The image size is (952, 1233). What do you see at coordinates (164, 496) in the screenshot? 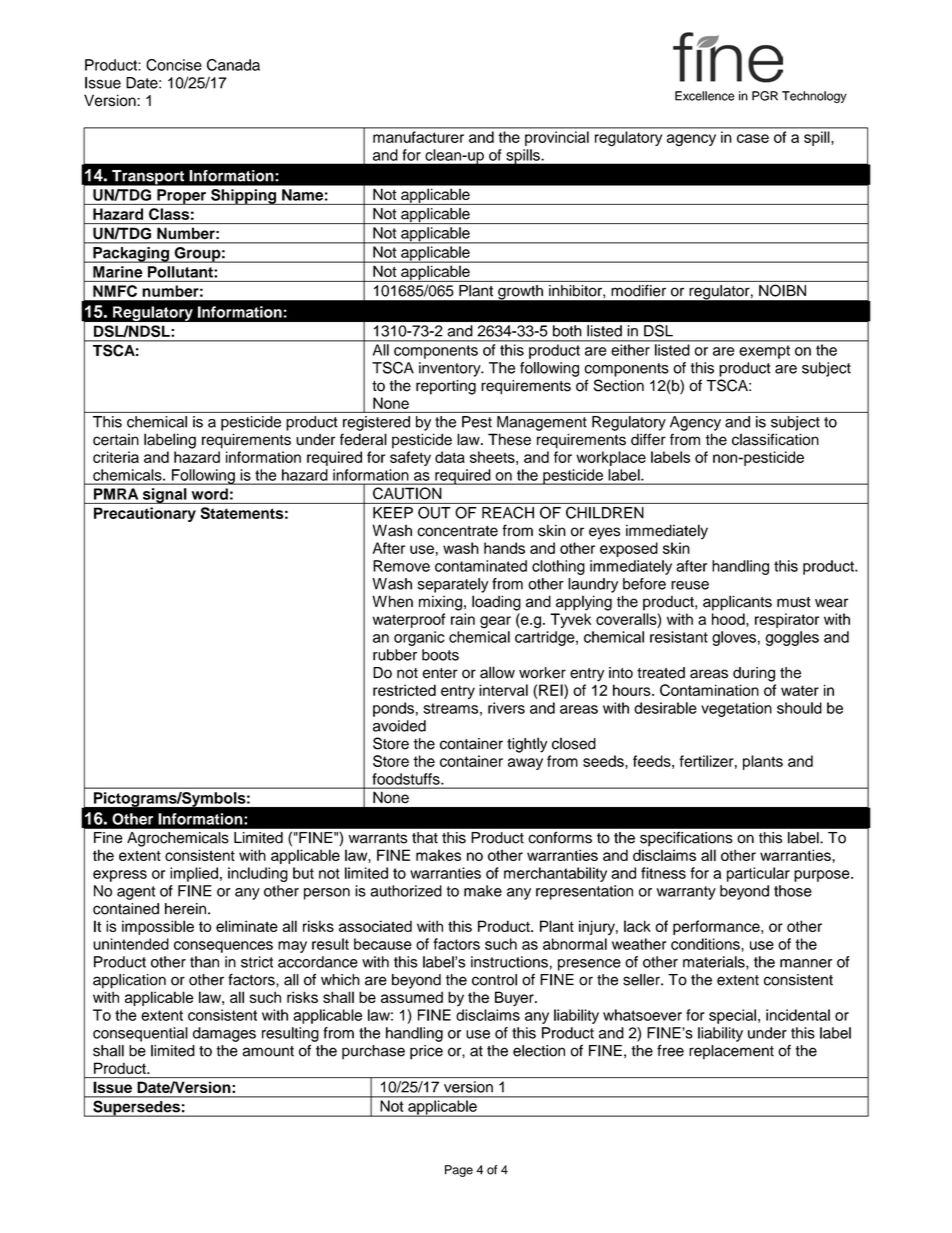
I see `signal` at bounding box center [164, 496].
